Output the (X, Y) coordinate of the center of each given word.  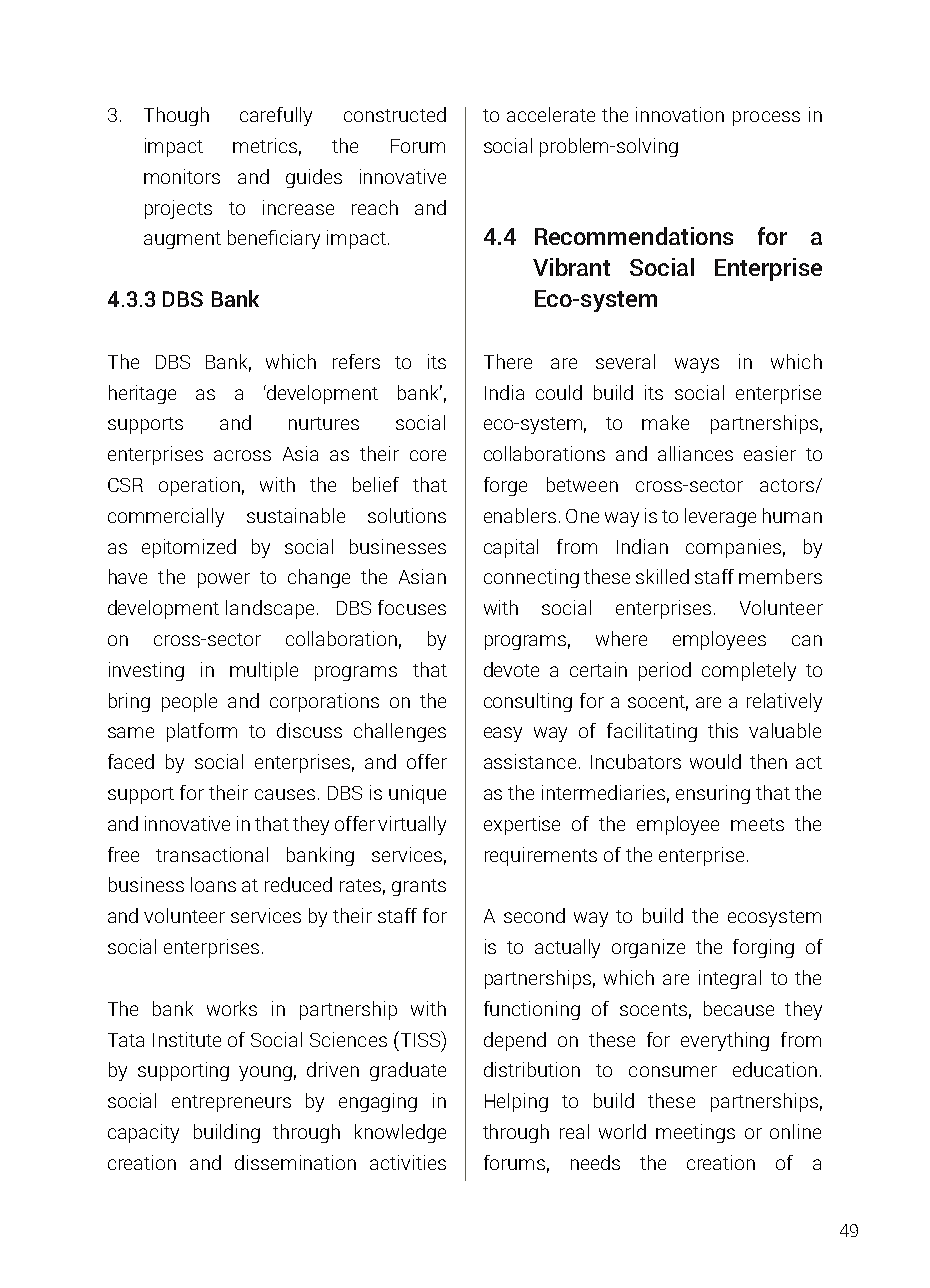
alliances (695, 453)
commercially (166, 517)
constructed (395, 114)
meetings (695, 1133)
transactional (212, 854)
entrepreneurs (231, 1103)
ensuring (713, 794)
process (766, 118)
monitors (182, 176)
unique (417, 794)
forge (505, 486)
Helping (516, 1102)
